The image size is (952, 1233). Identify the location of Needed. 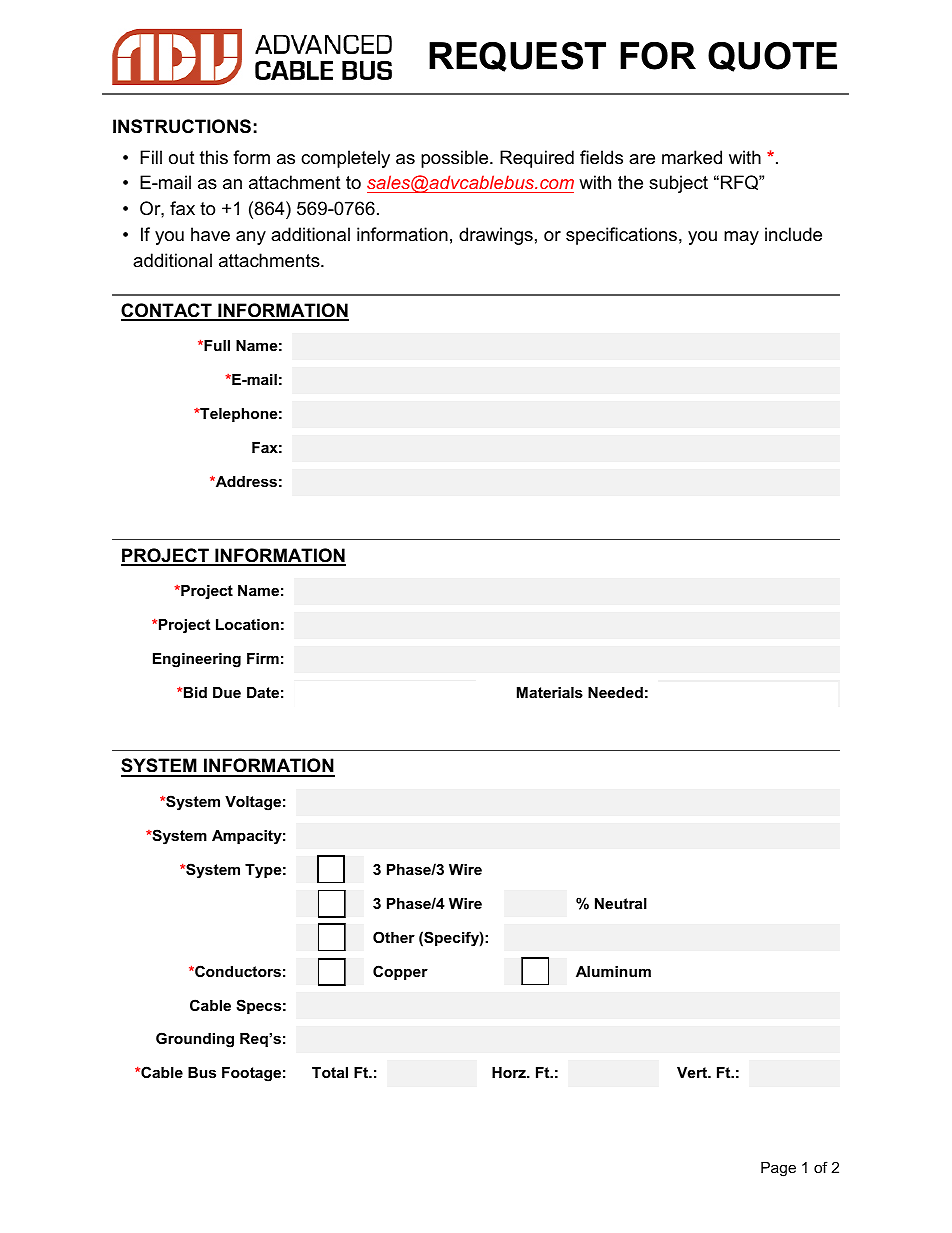
(615, 692).
